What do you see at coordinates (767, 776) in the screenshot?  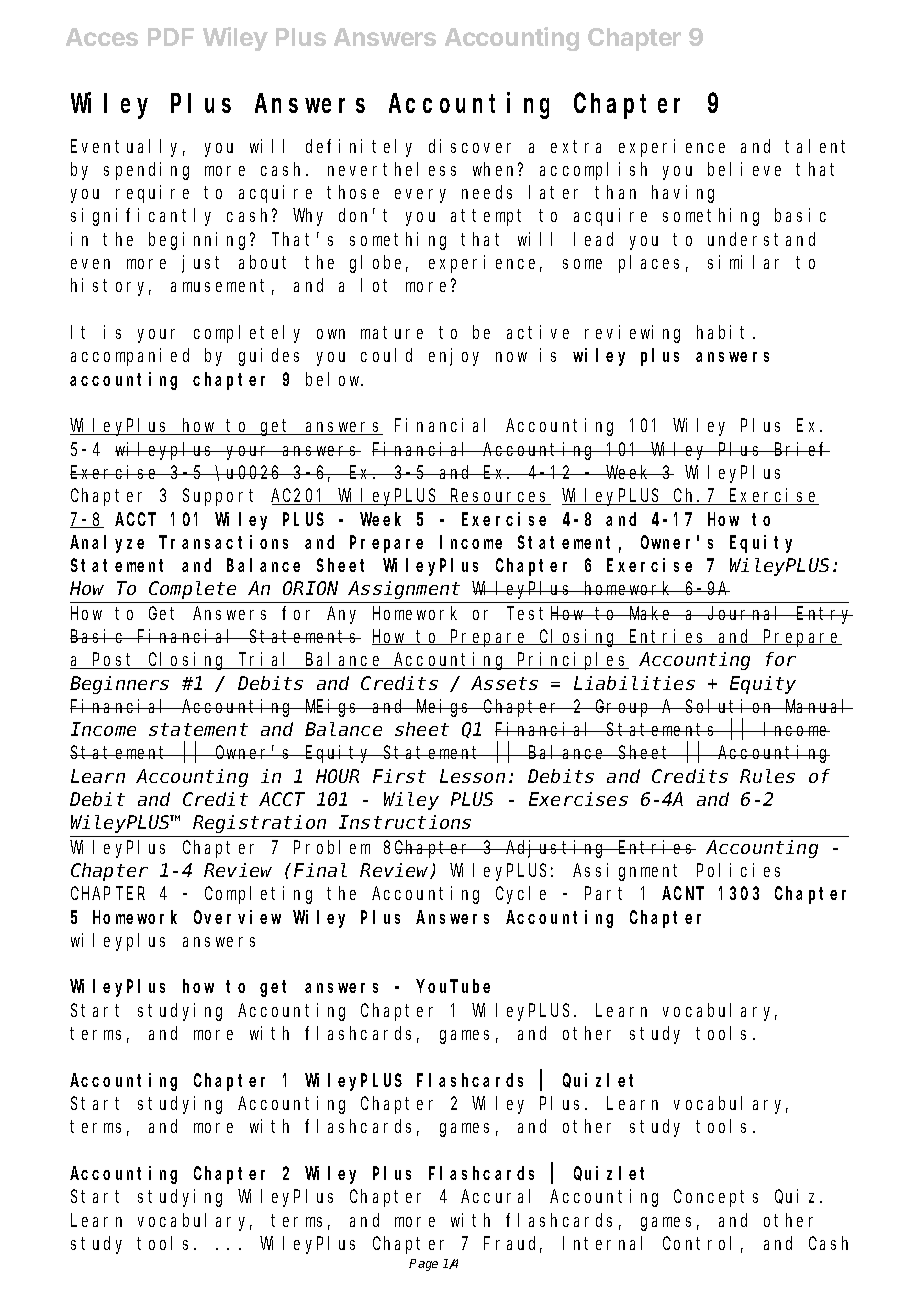 I see `Rules` at bounding box center [767, 776].
